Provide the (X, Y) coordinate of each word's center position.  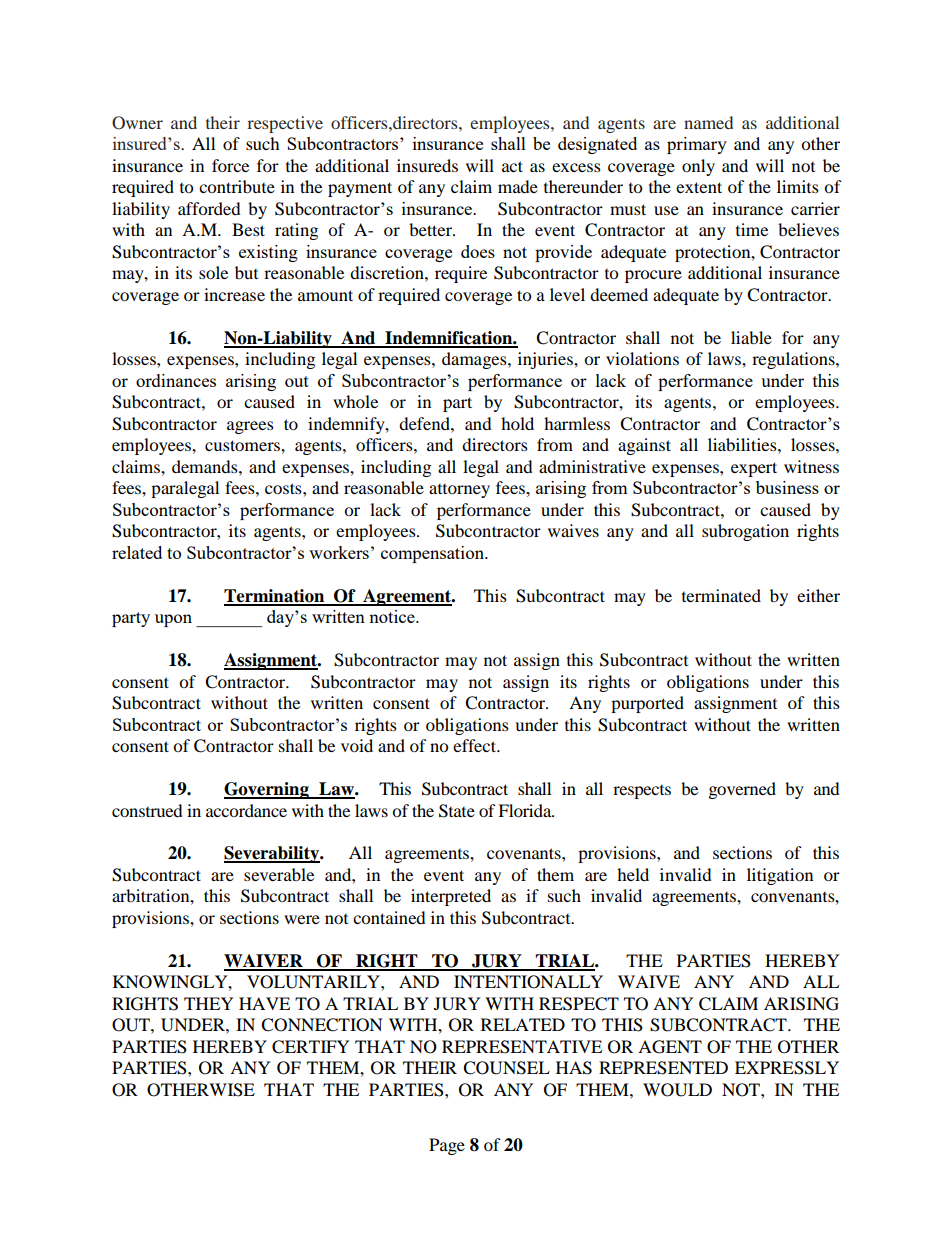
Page (447, 1146)
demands (206, 466)
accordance (246, 810)
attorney (459, 491)
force (230, 165)
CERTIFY (311, 1047)
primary (697, 145)
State (457, 811)
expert (754, 469)
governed (742, 790)
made (518, 186)
